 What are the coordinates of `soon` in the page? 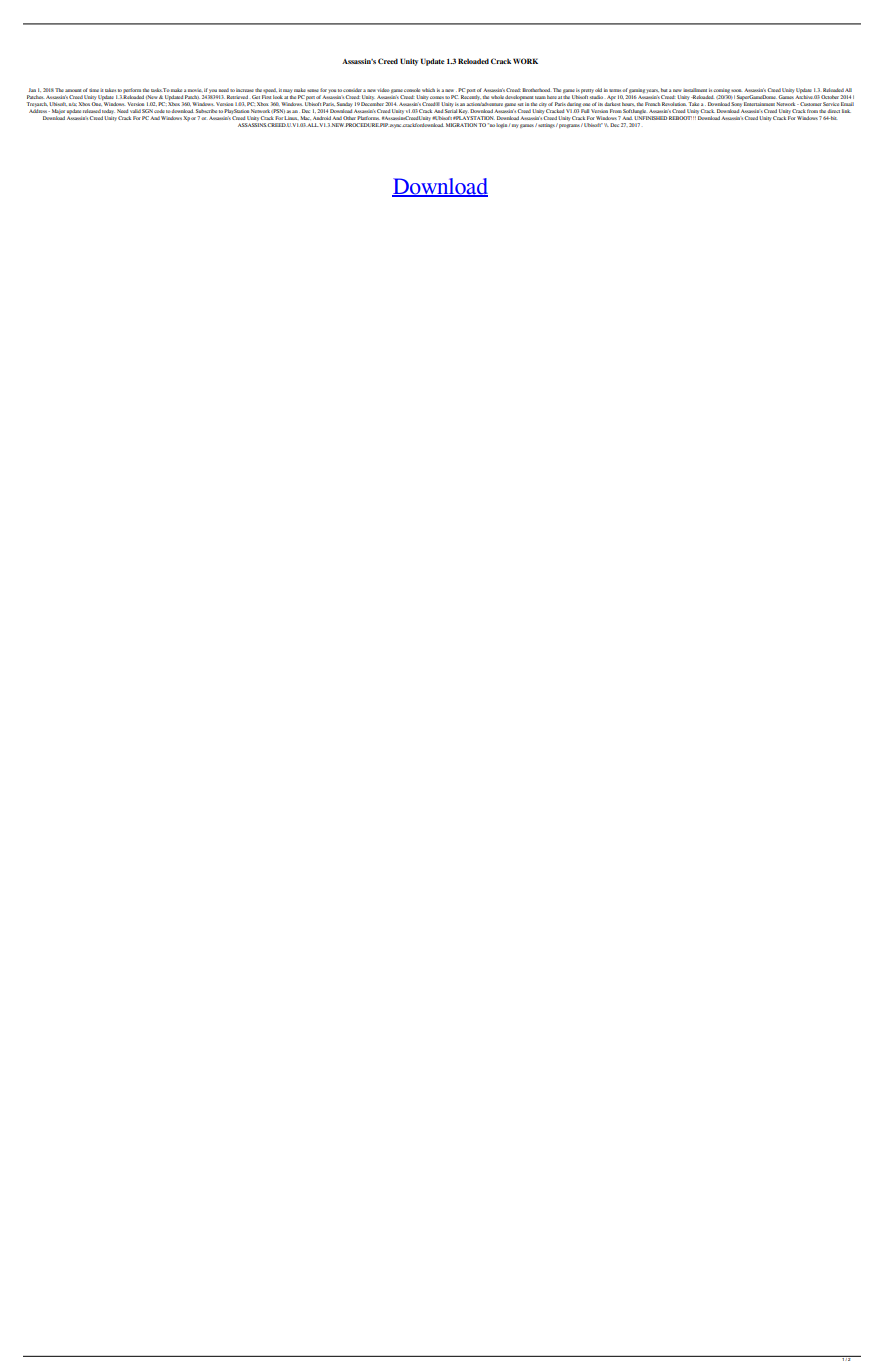 It's located at (736, 90).
